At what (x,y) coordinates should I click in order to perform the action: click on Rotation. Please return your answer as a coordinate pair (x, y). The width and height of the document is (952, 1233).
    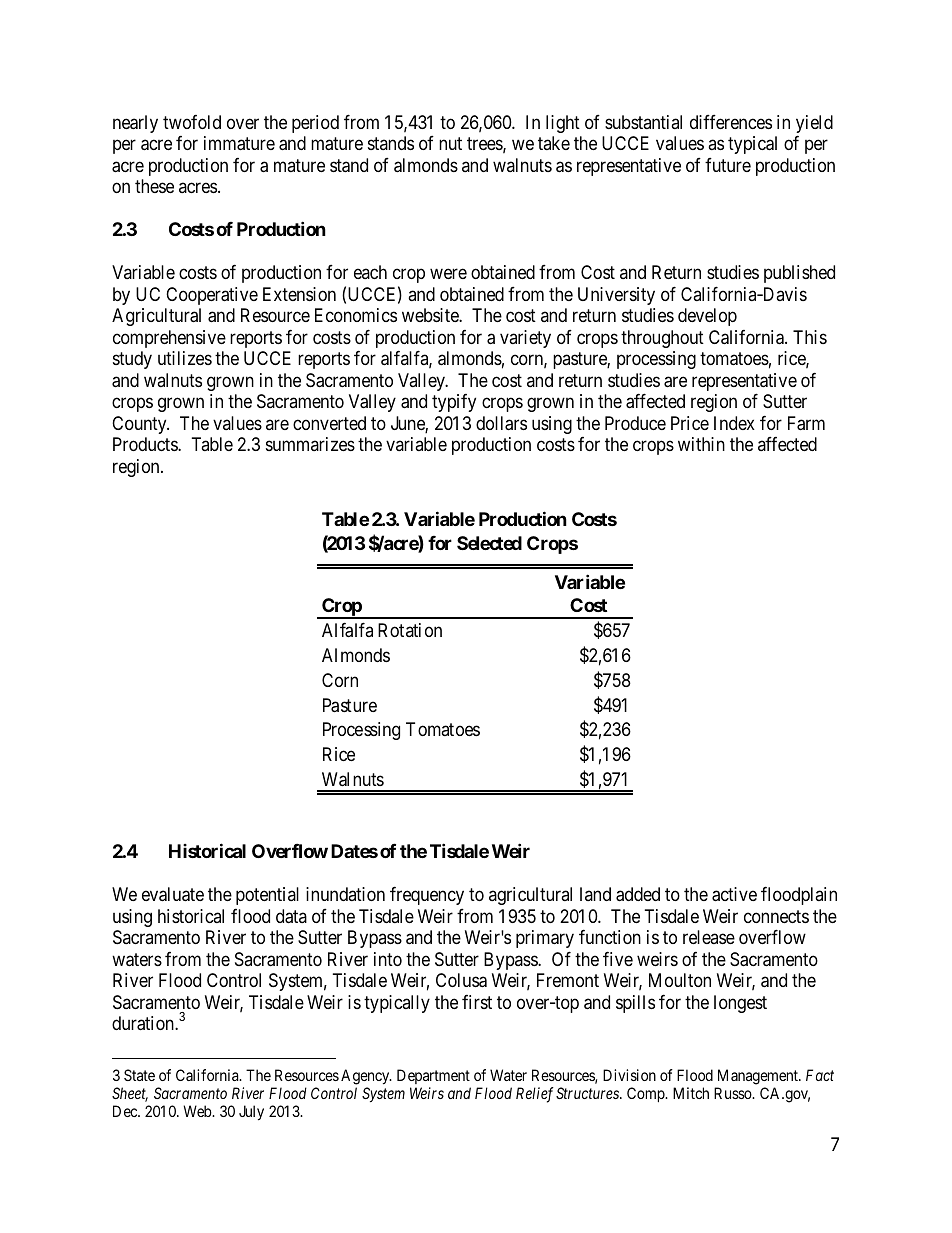
    Looking at the image, I should click on (410, 630).
